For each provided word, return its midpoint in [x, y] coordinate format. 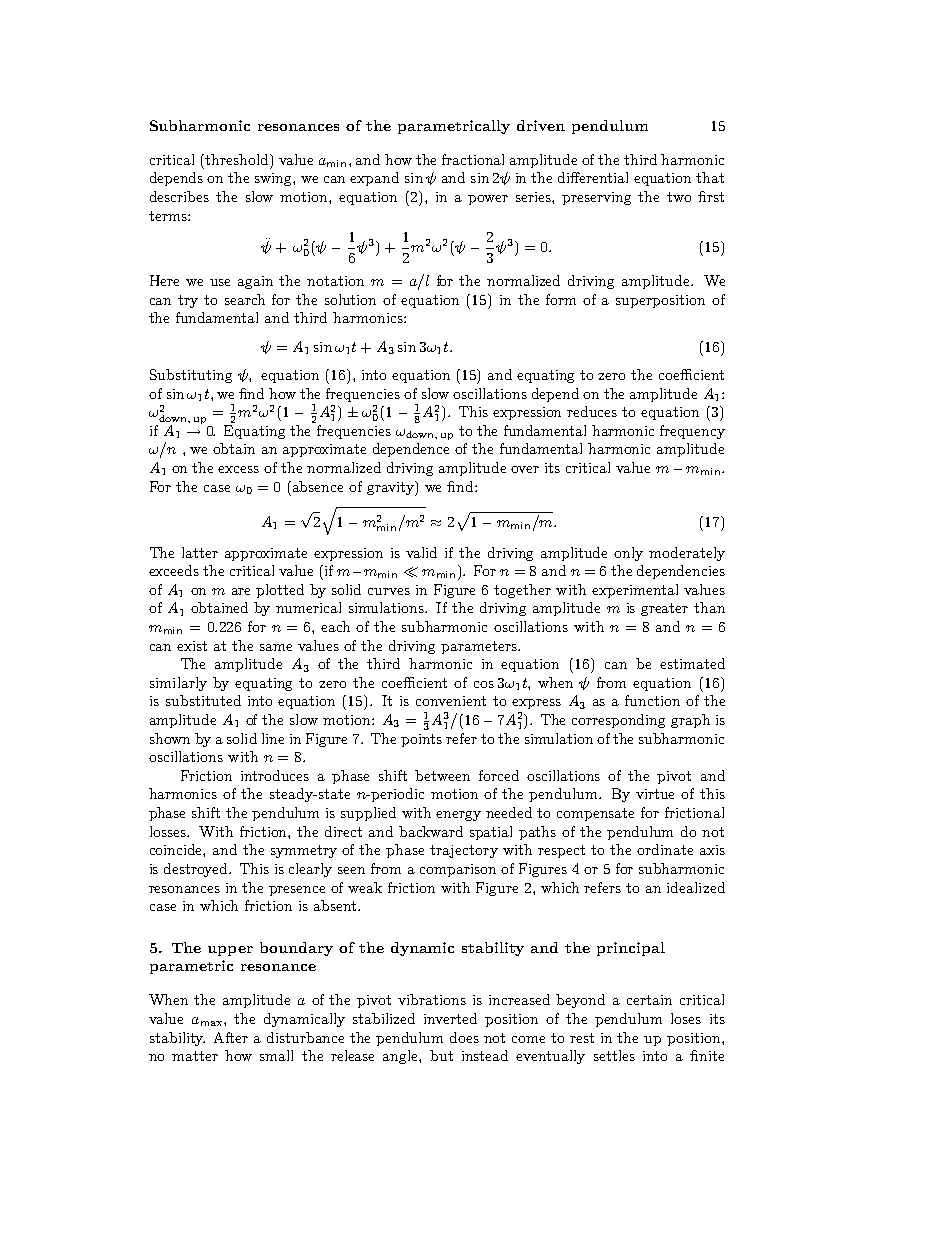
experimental [635, 591]
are [241, 591]
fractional [473, 159]
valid [421, 552]
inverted [450, 1018]
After [231, 1037]
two [679, 197]
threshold [238, 159]
